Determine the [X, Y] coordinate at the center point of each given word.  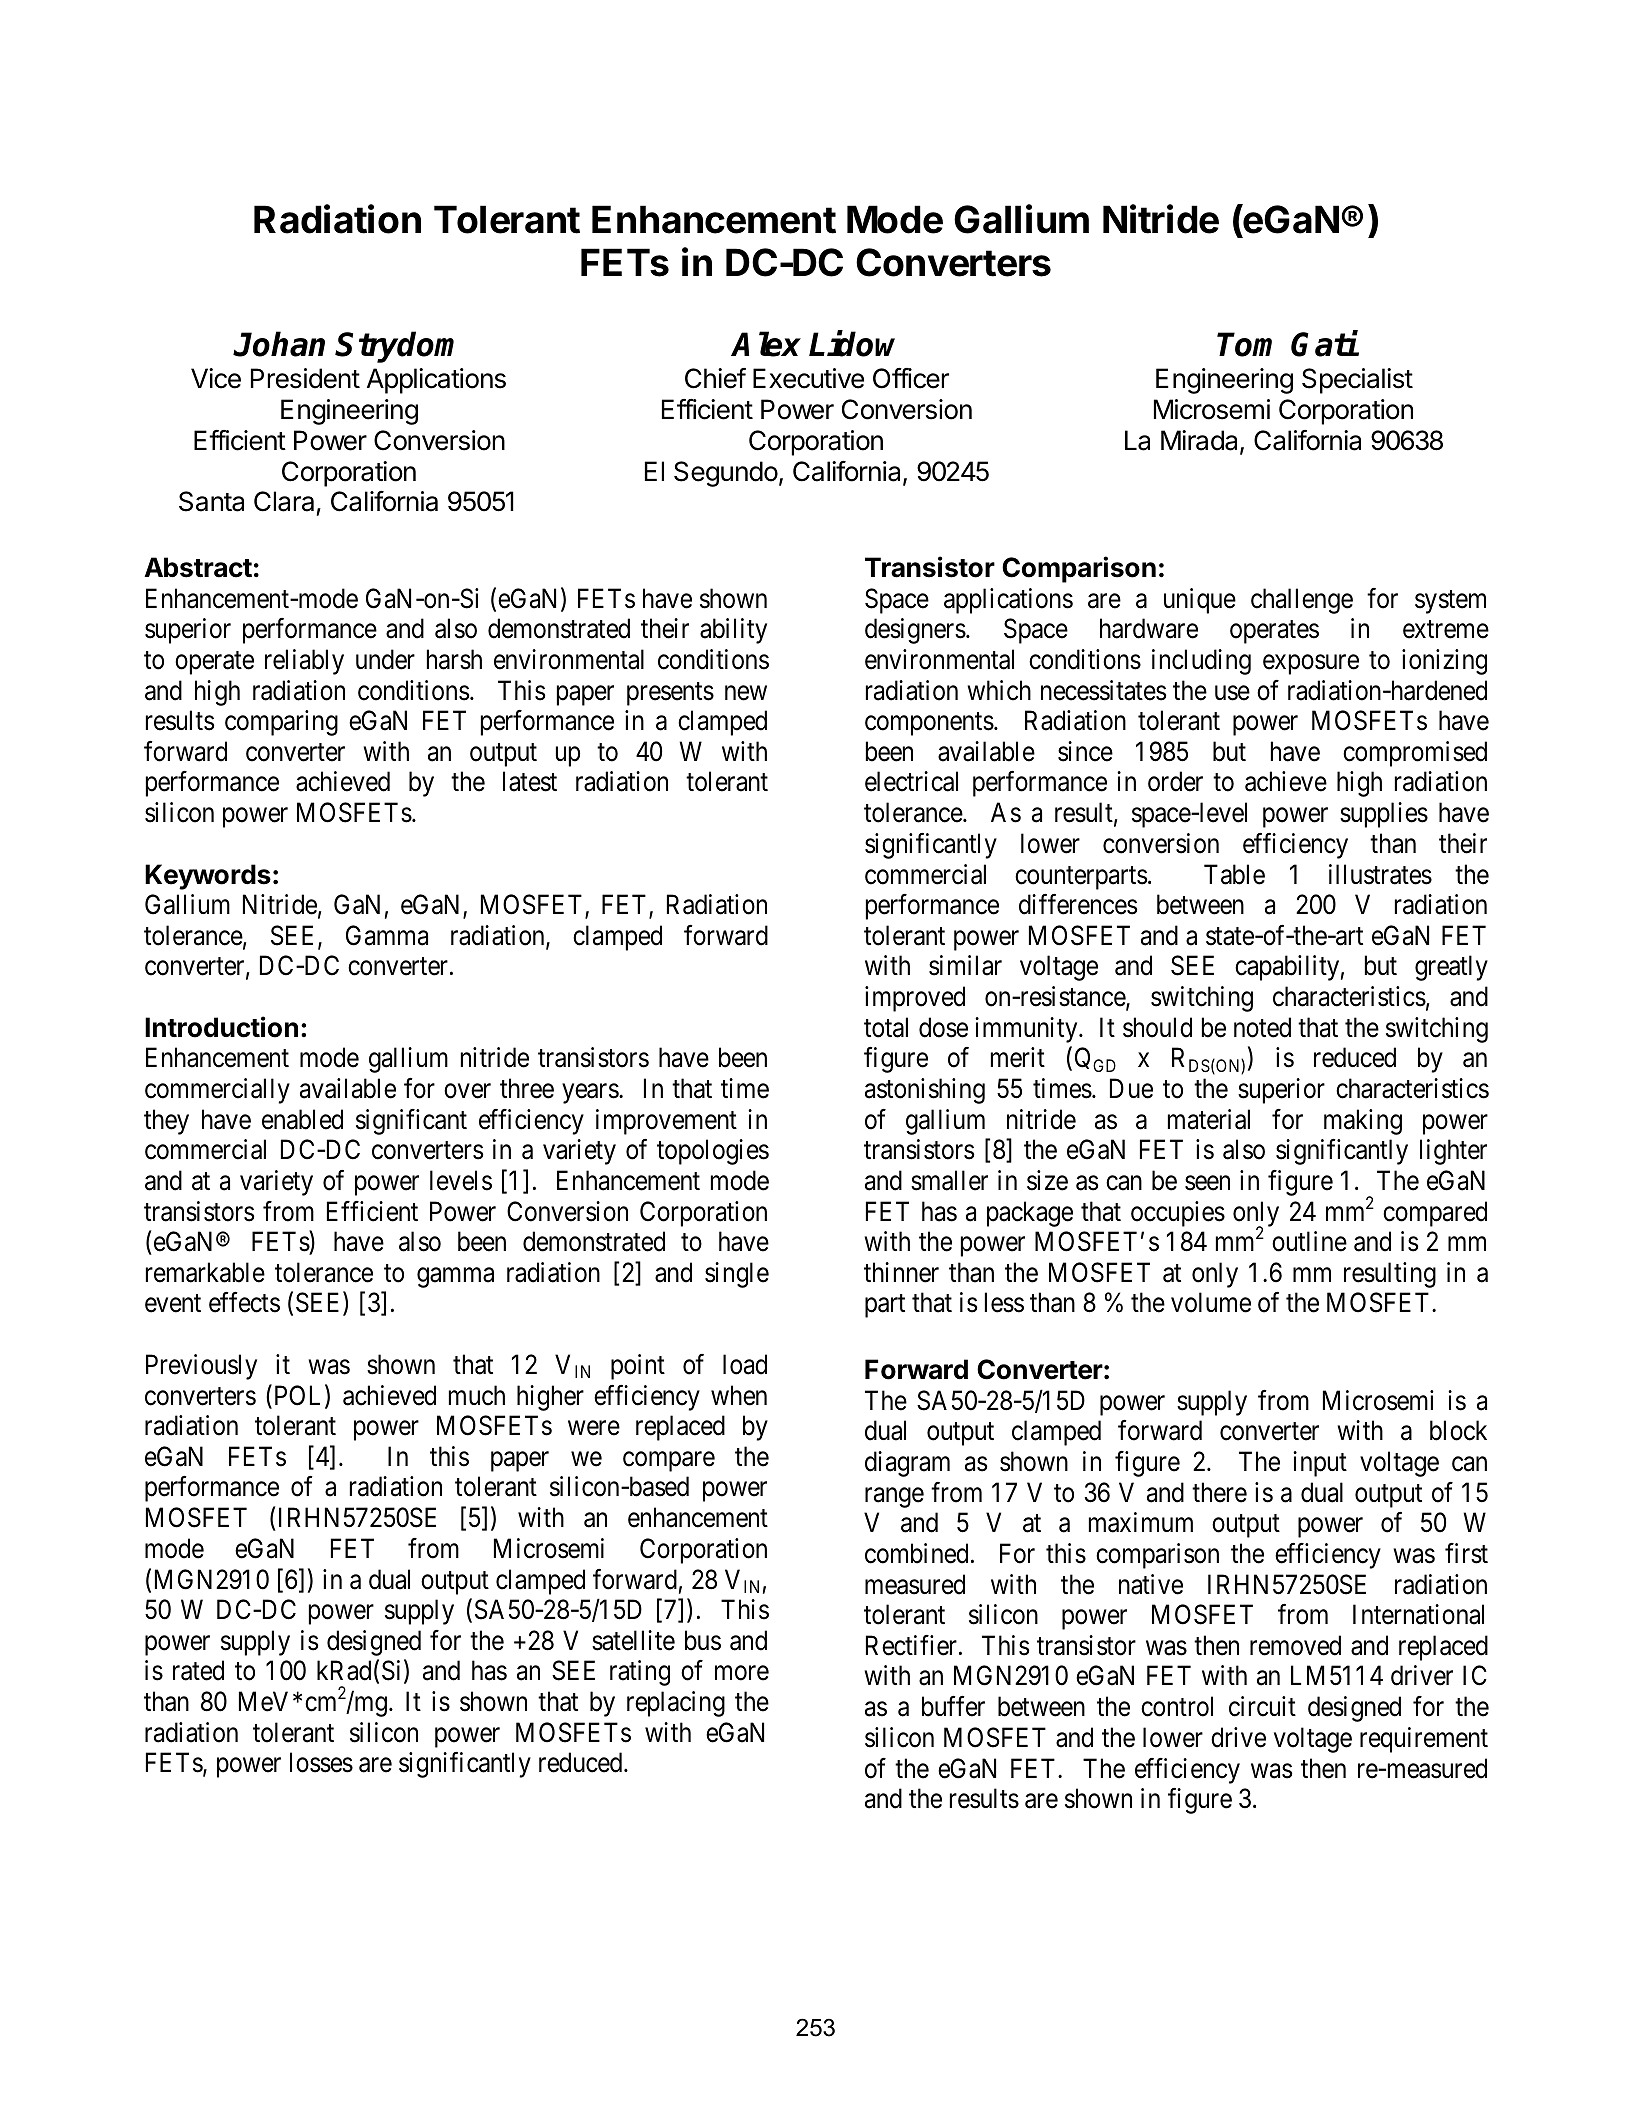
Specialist [1357, 381]
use [1232, 693]
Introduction [221, 1027]
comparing [281, 723]
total [886, 1027]
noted [1262, 1027]
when [739, 1395]
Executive [808, 378]
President [305, 378]
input [1320, 1464]
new [746, 693]
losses [321, 1762]
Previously [201, 1367]
